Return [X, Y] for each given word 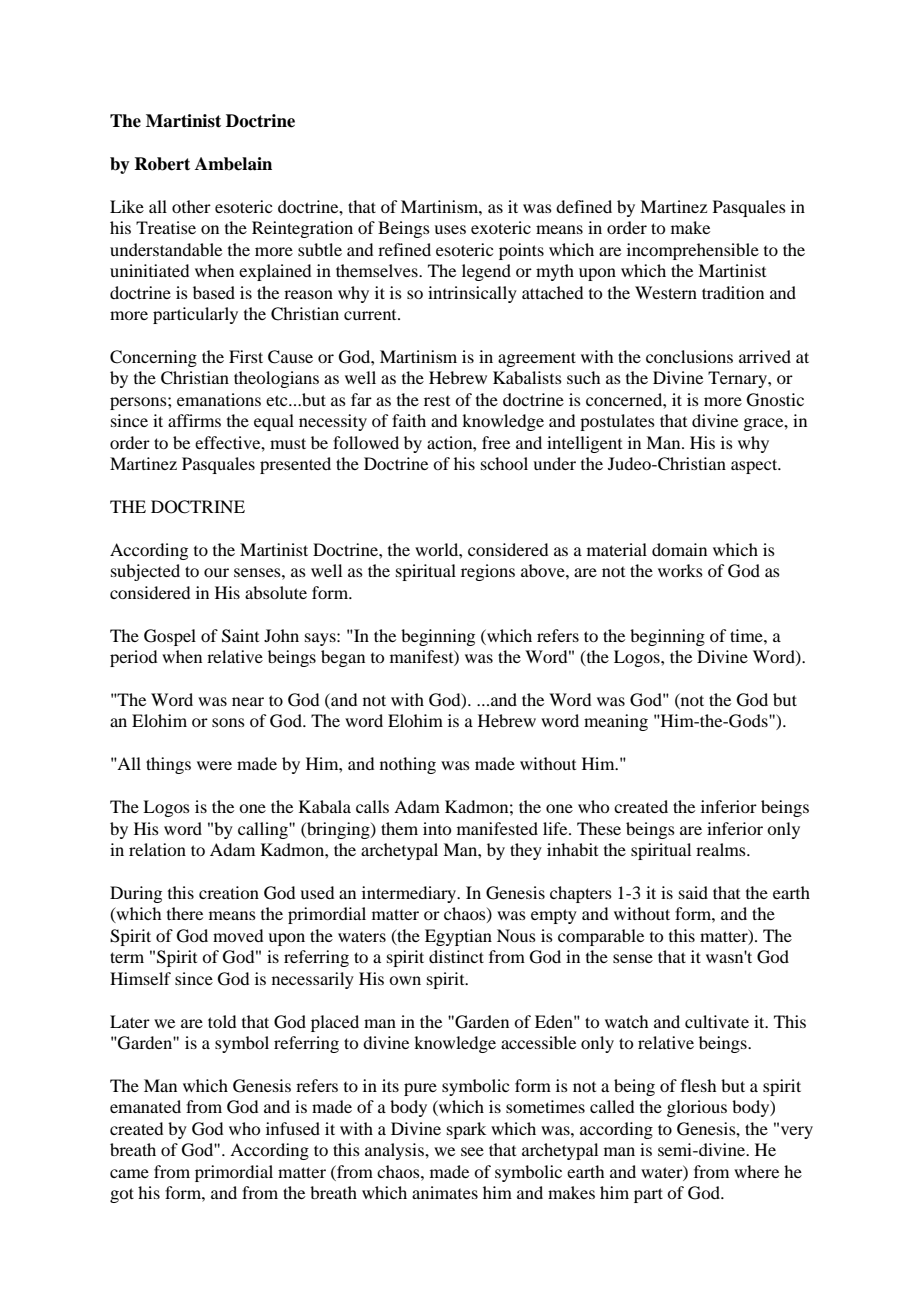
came [129, 1173]
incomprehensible [693, 251]
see [472, 1151]
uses [450, 229]
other [191, 206]
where [756, 1171]
